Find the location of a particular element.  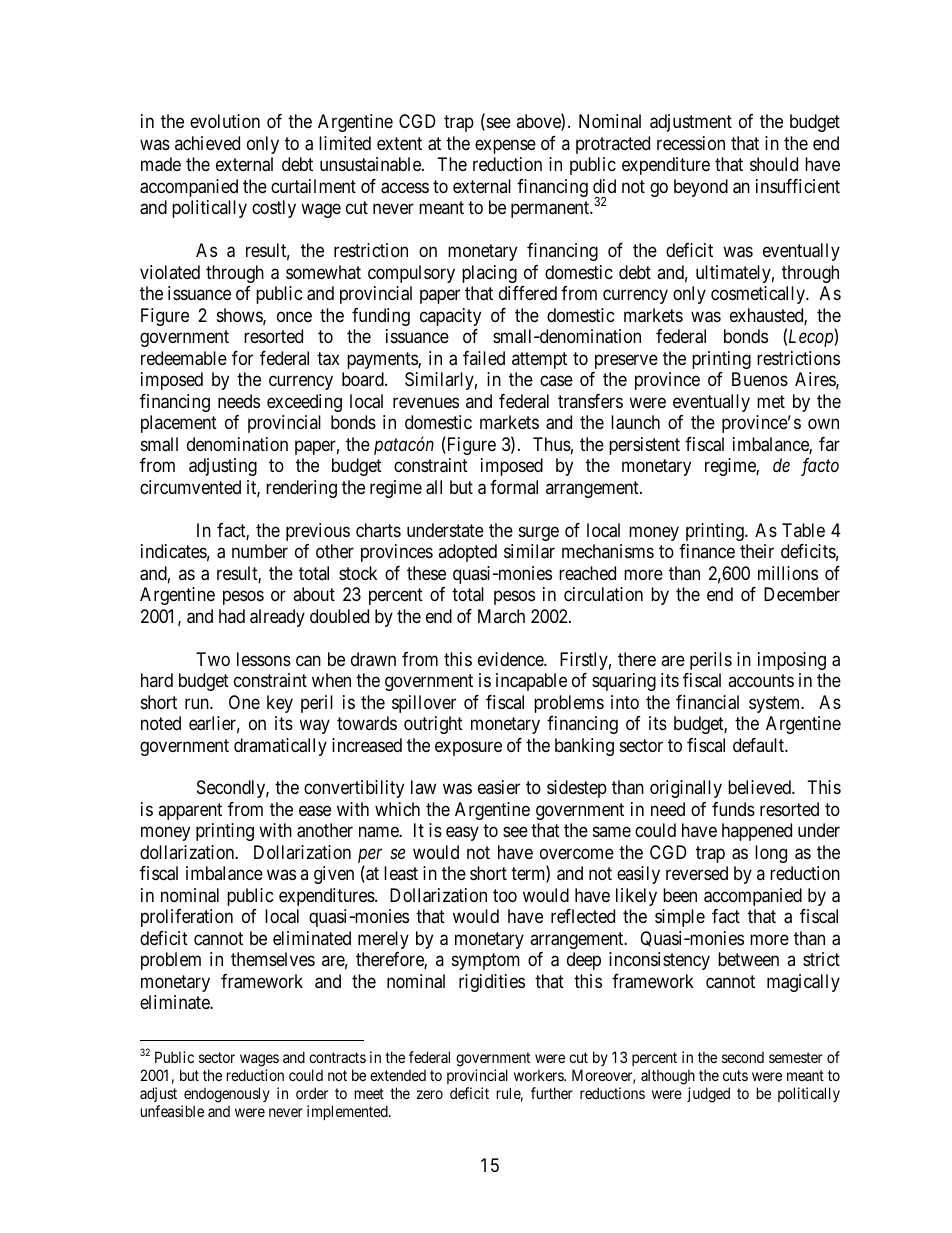

expense is located at coordinates (505, 146).
